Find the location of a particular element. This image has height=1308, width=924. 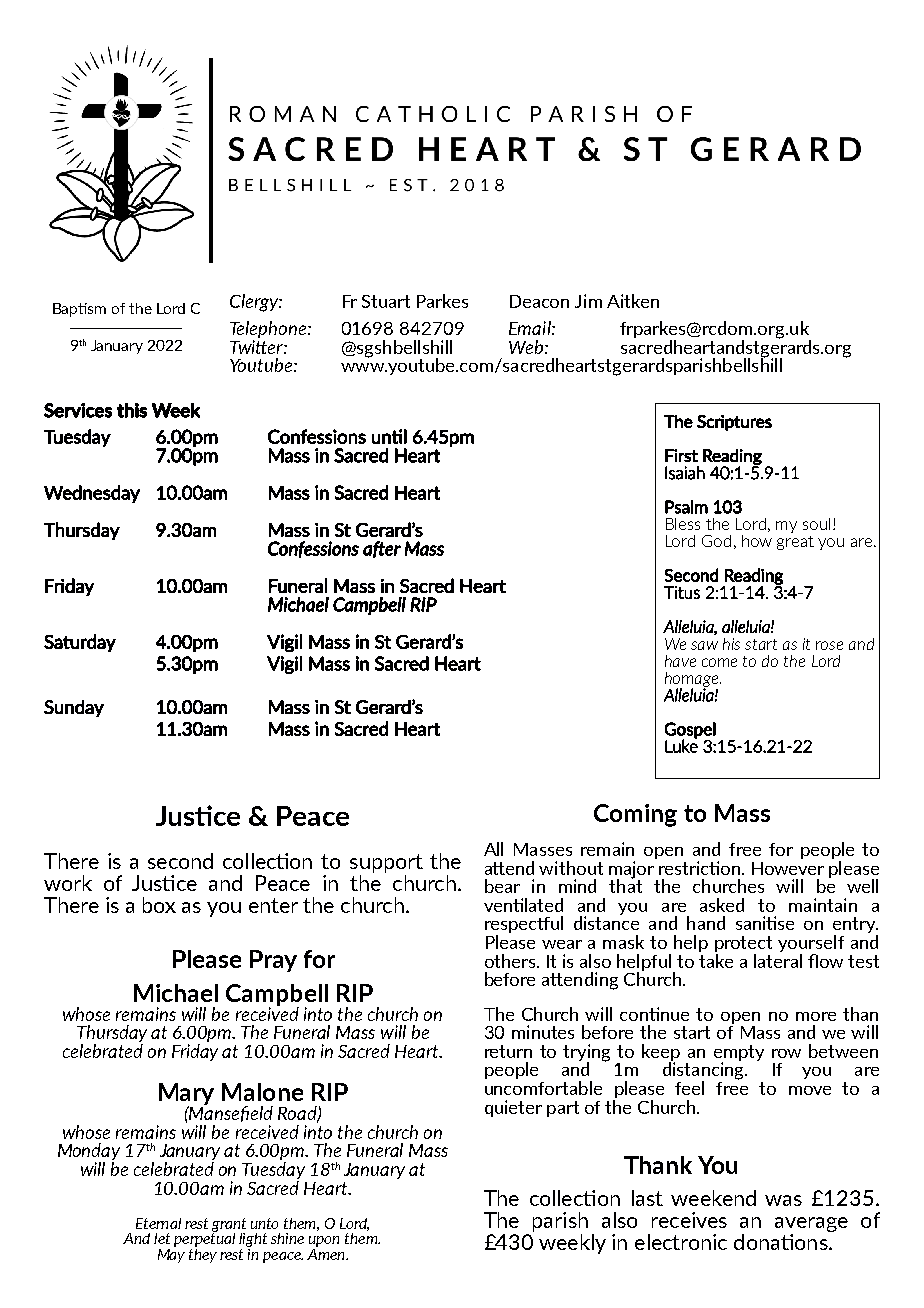

Luke is located at coordinates (681, 745).
